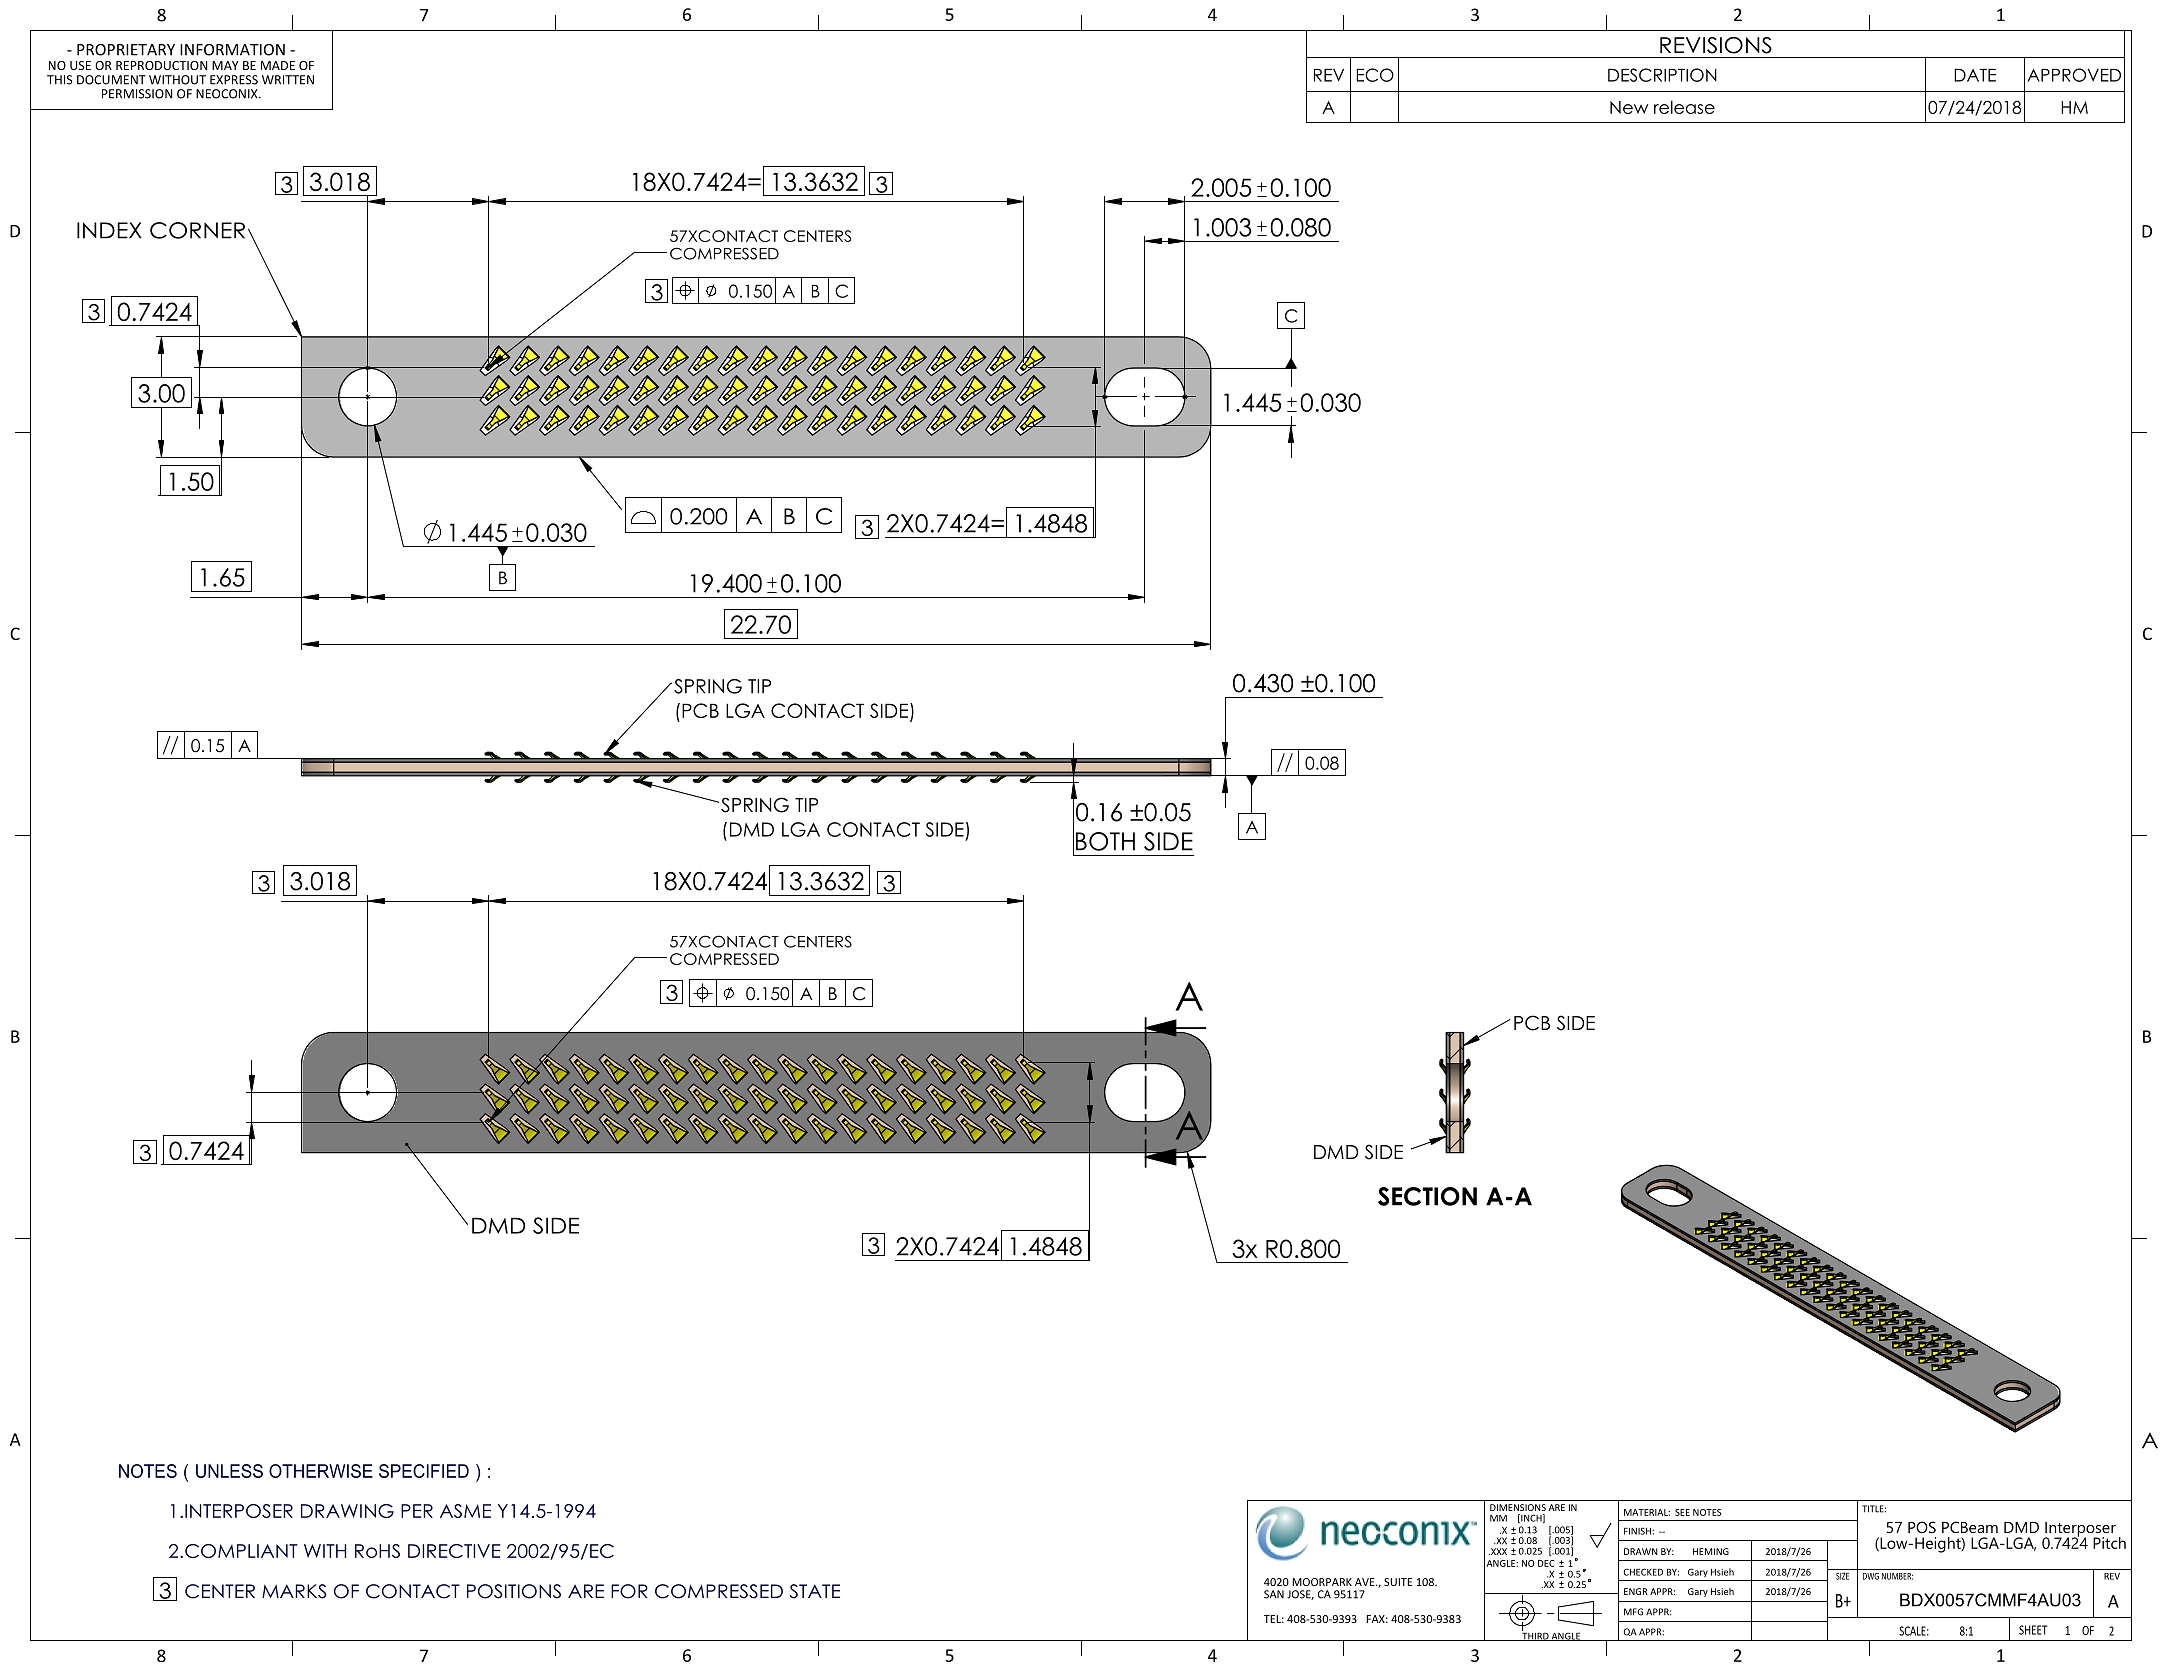 This screenshot has height=1671, width=2162. I want to click on OTHERWISE, so click(321, 1471).
